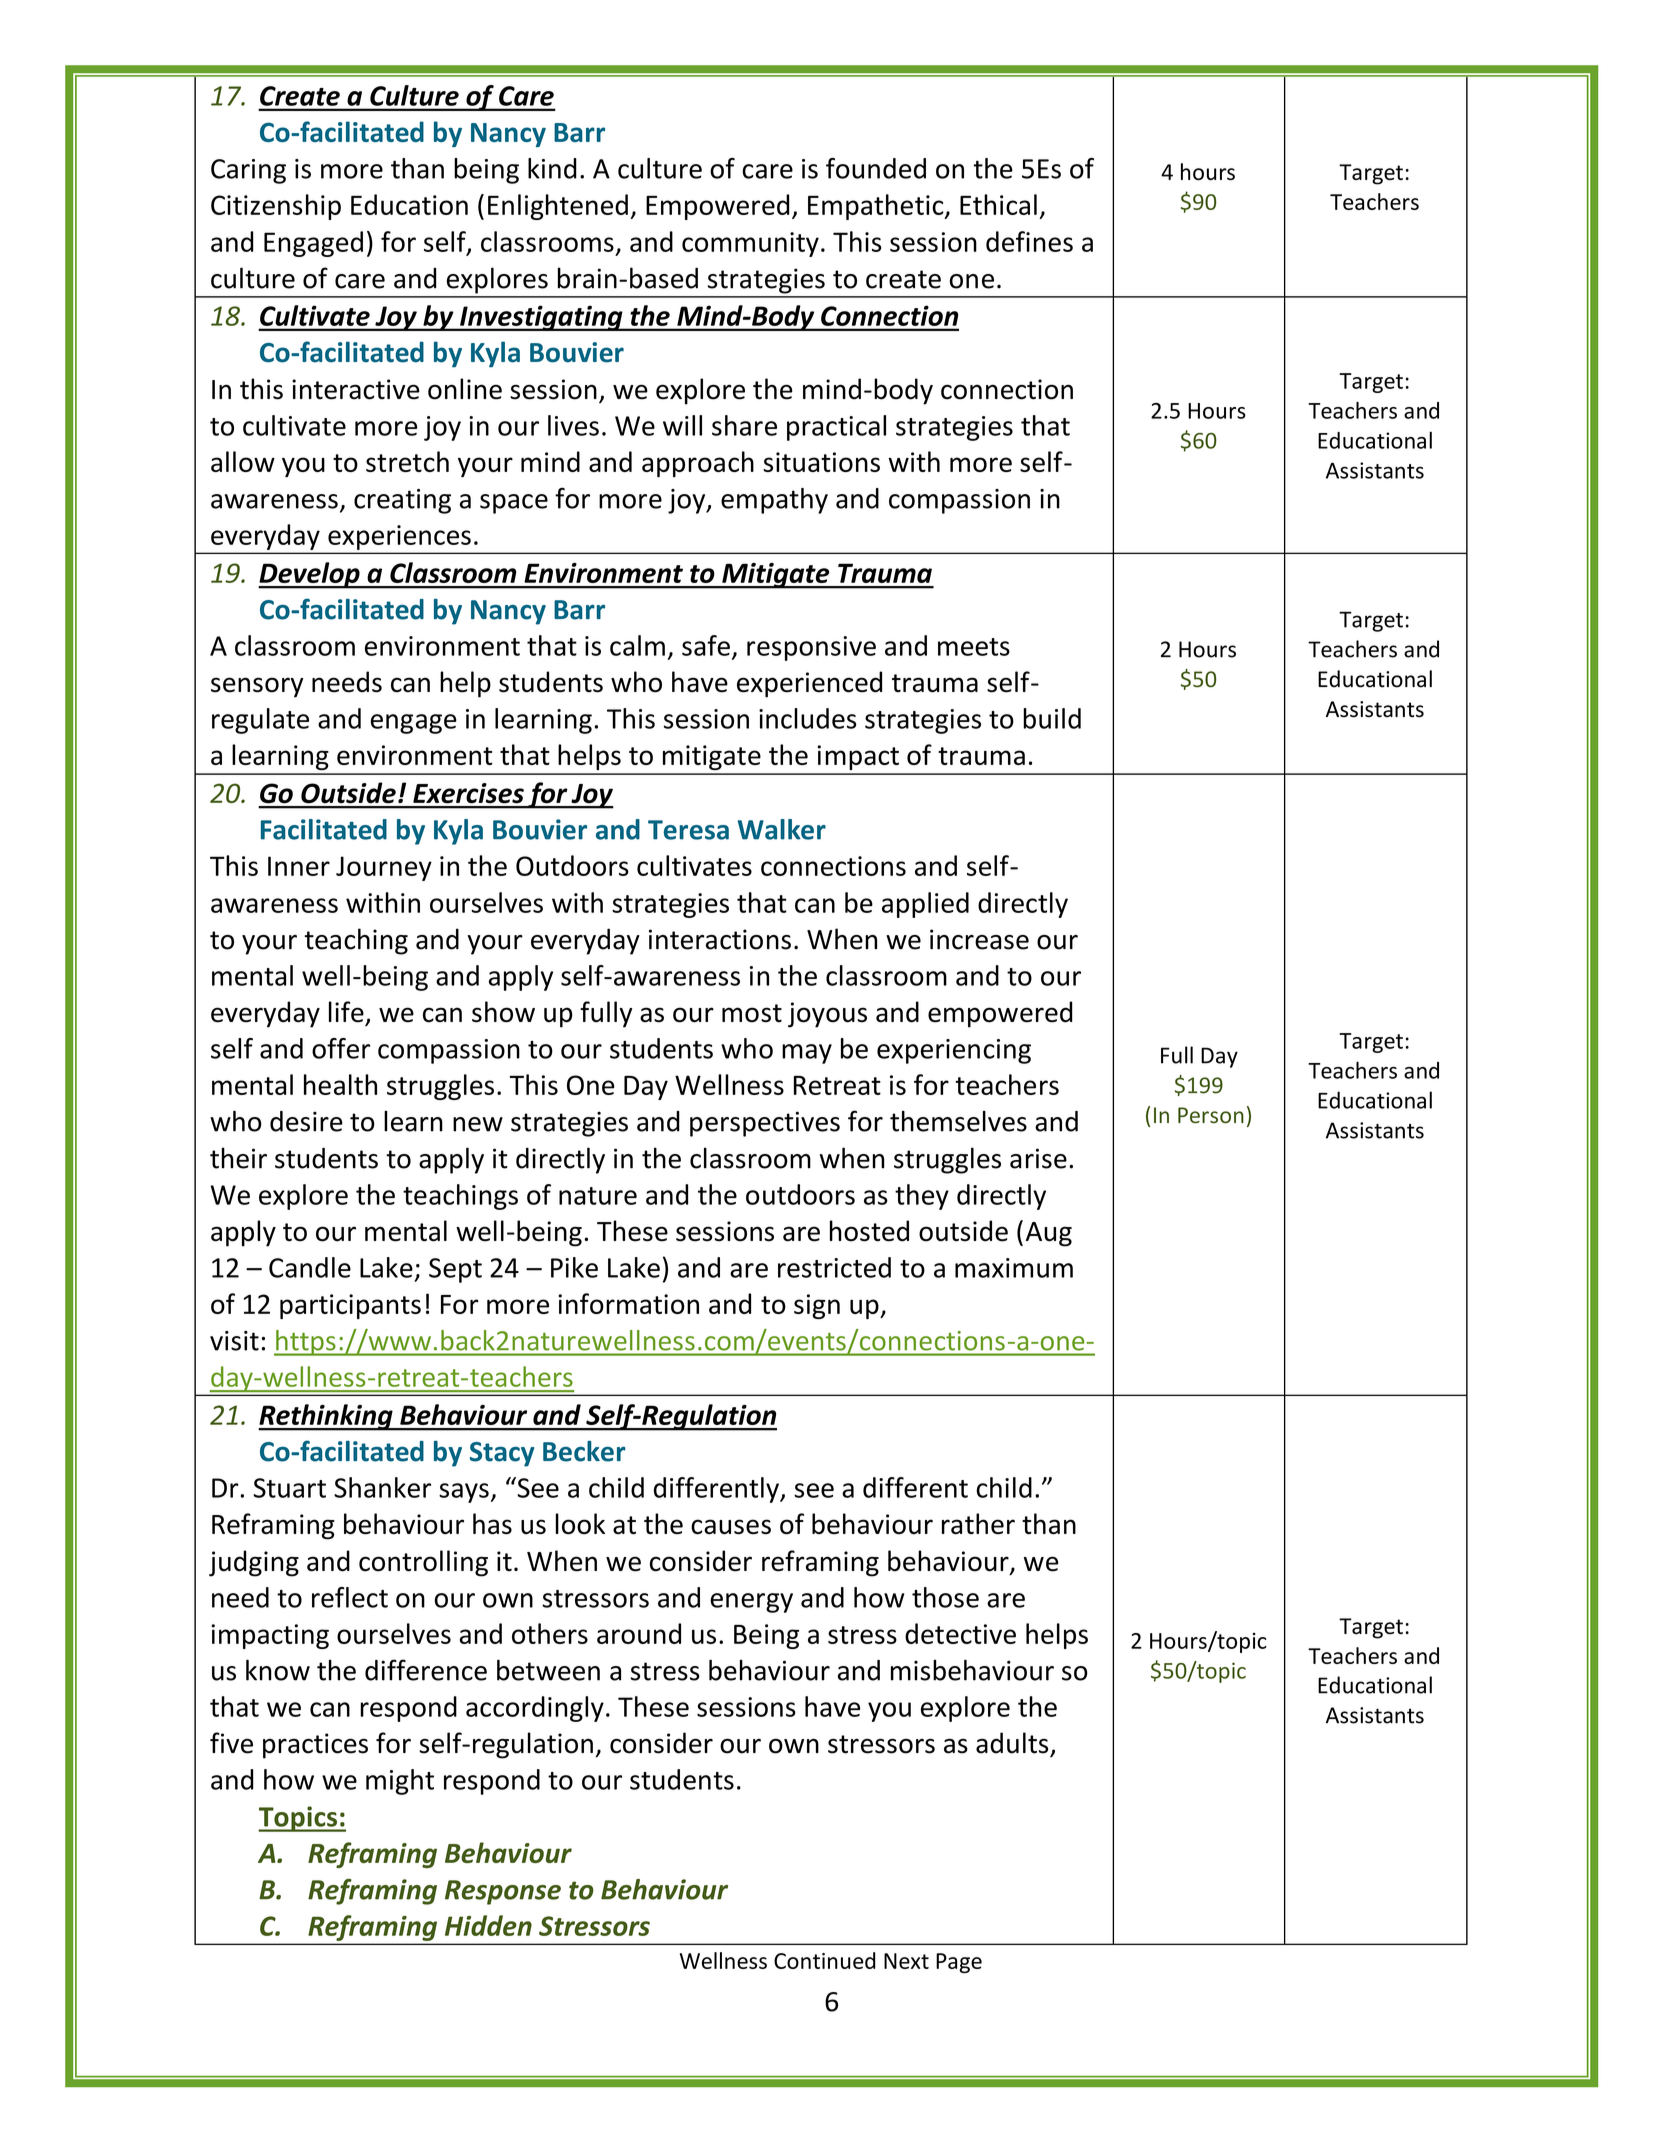  I want to click on build, so click(1052, 718).
